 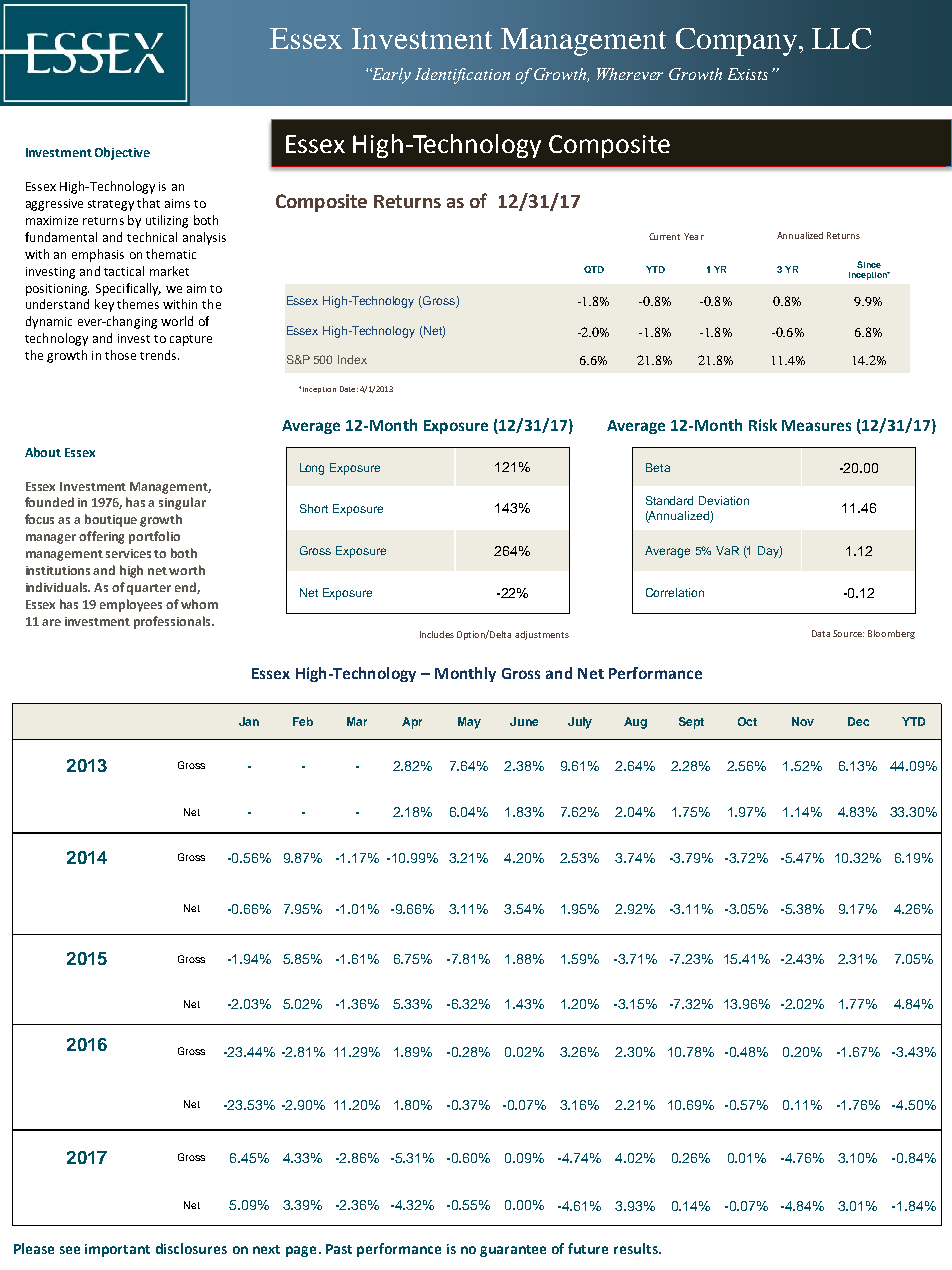 What do you see at coordinates (117, 1250) in the screenshot?
I see `important` at bounding box center [117, 1250].
